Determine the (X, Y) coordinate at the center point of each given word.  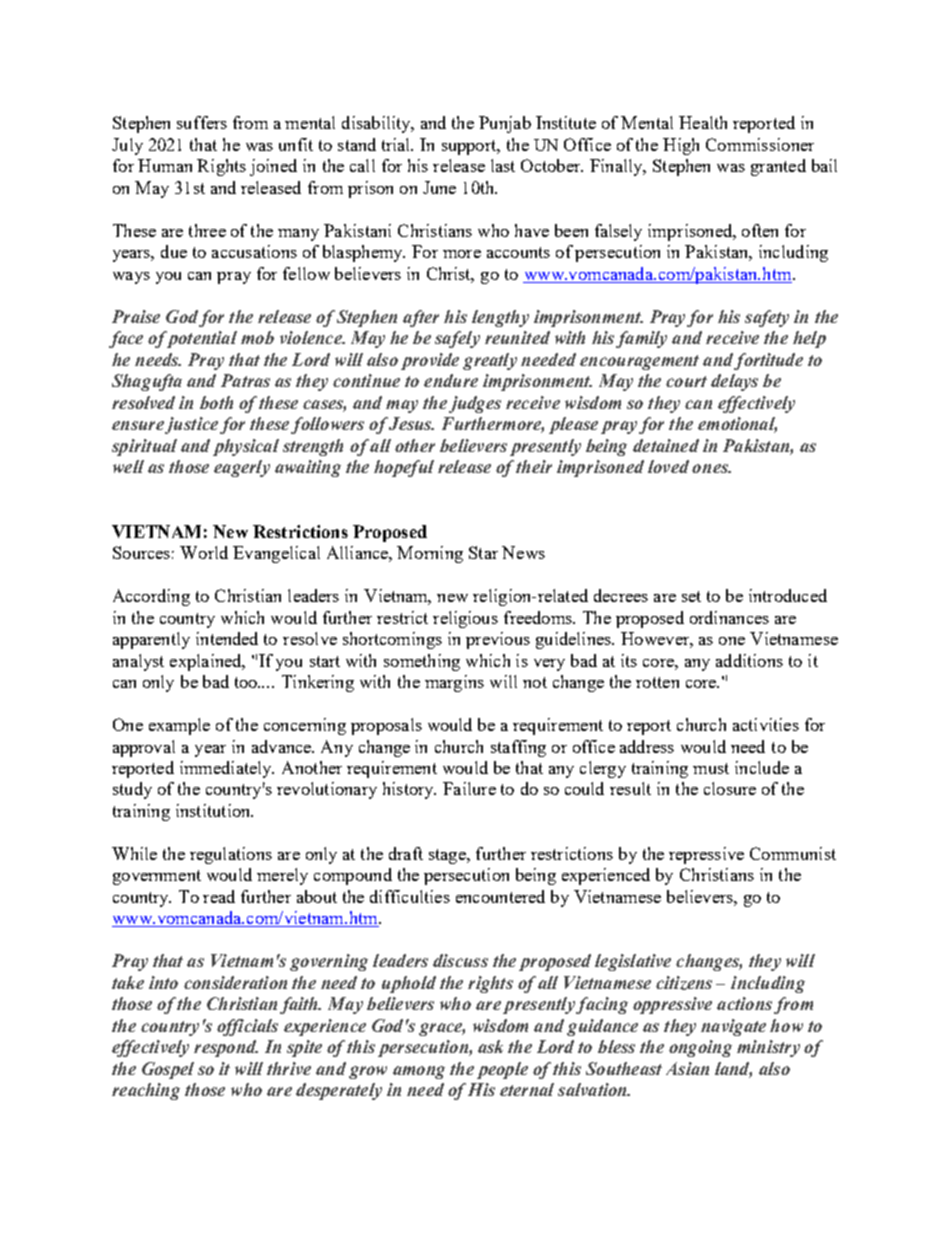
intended (227, 638)
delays (734, 382)
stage (448, 856)
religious (465, 619)
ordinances (729, 617)
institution (214, 810)
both (216, 402)
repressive (706, 855)
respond (226, 1048)
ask (490, 1046)
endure (451, 380)
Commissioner (760, 144)
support (470, 147)
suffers (202, 122)
